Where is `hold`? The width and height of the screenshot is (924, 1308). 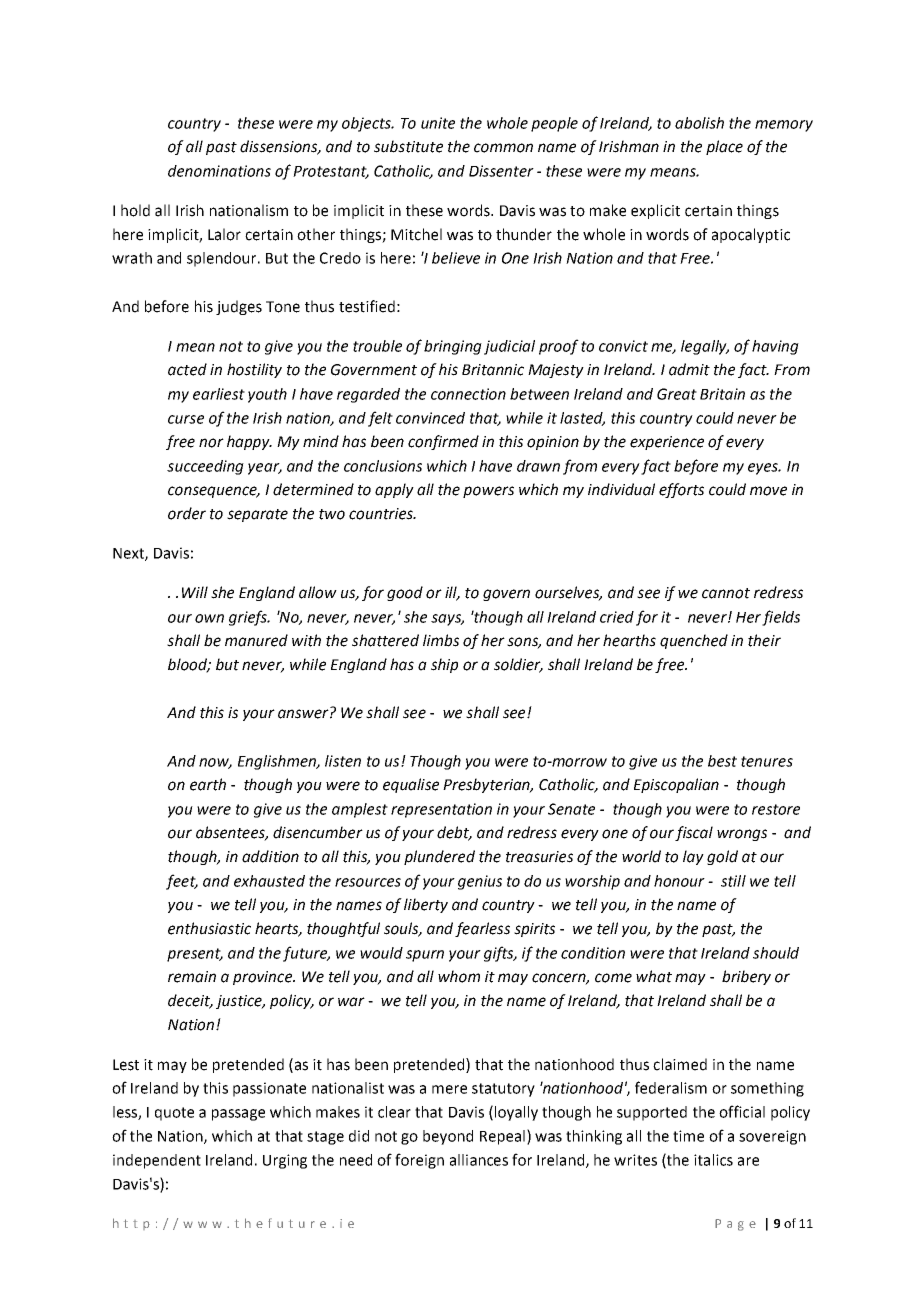
hold is located at coordinates (135, 210).
